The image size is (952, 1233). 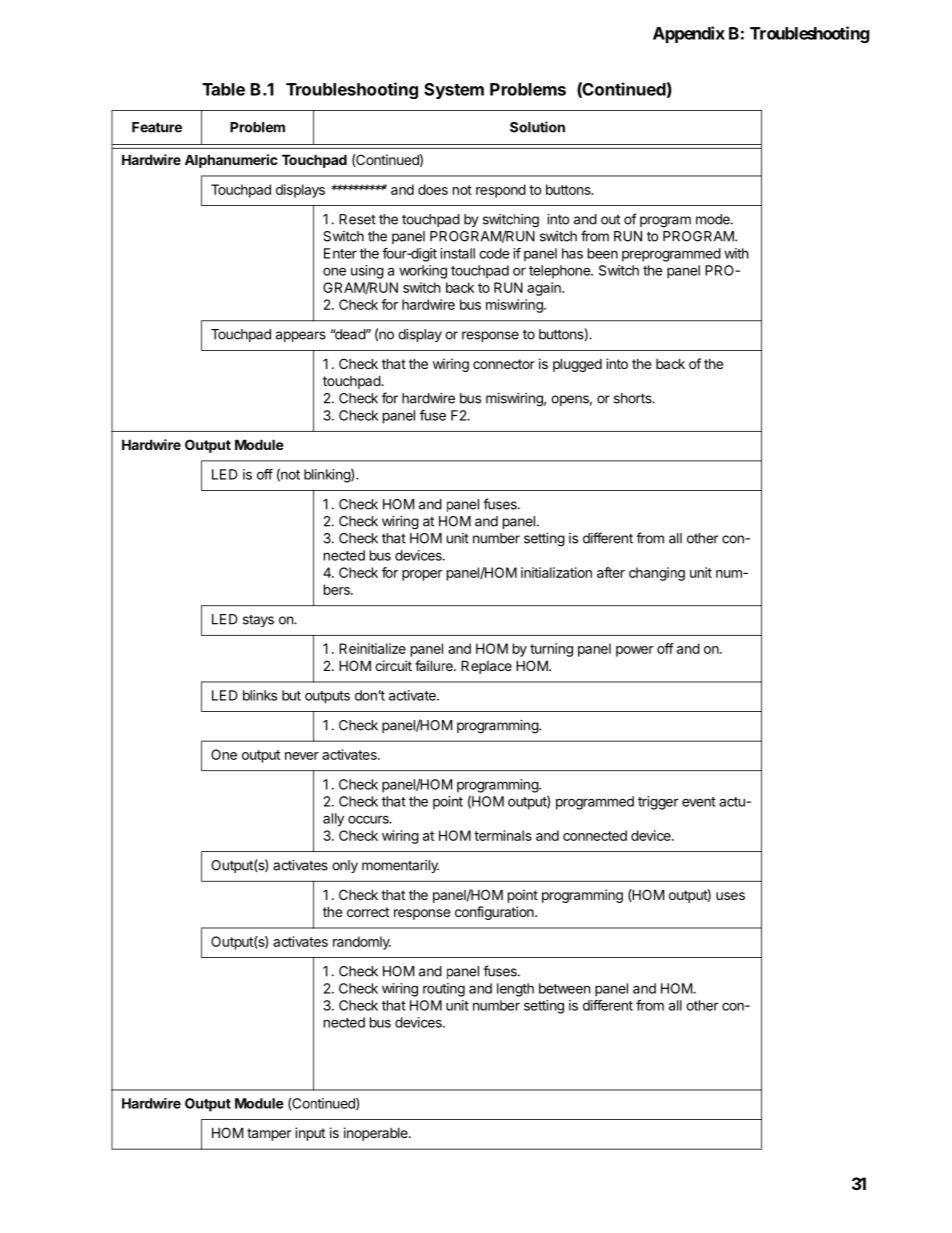 What do you see at coordinates (658, 803) in the screenshot?
I see `trigger` at bounding box center [658, 803].
